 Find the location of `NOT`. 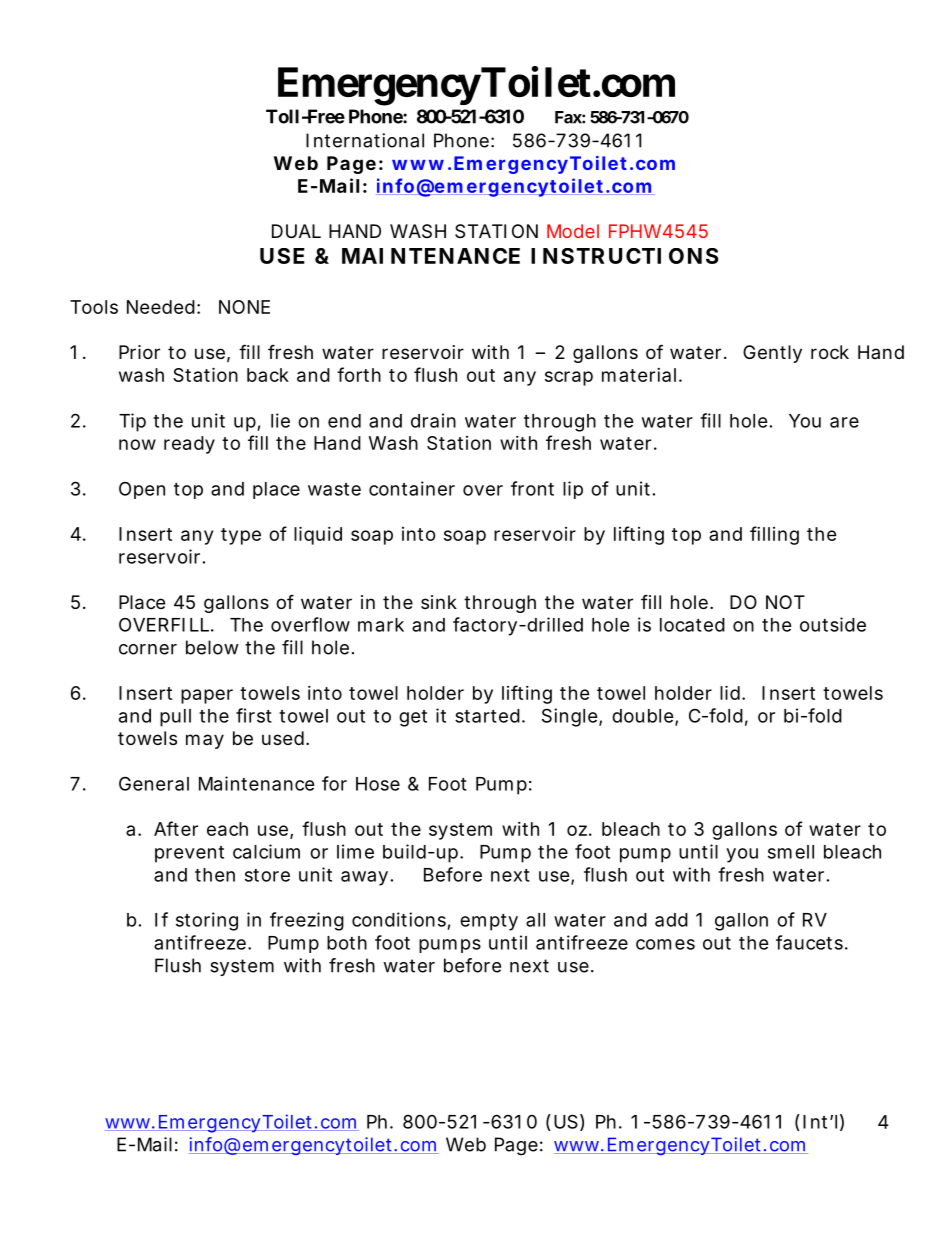

NOT is located at coordinates (785, 602).
